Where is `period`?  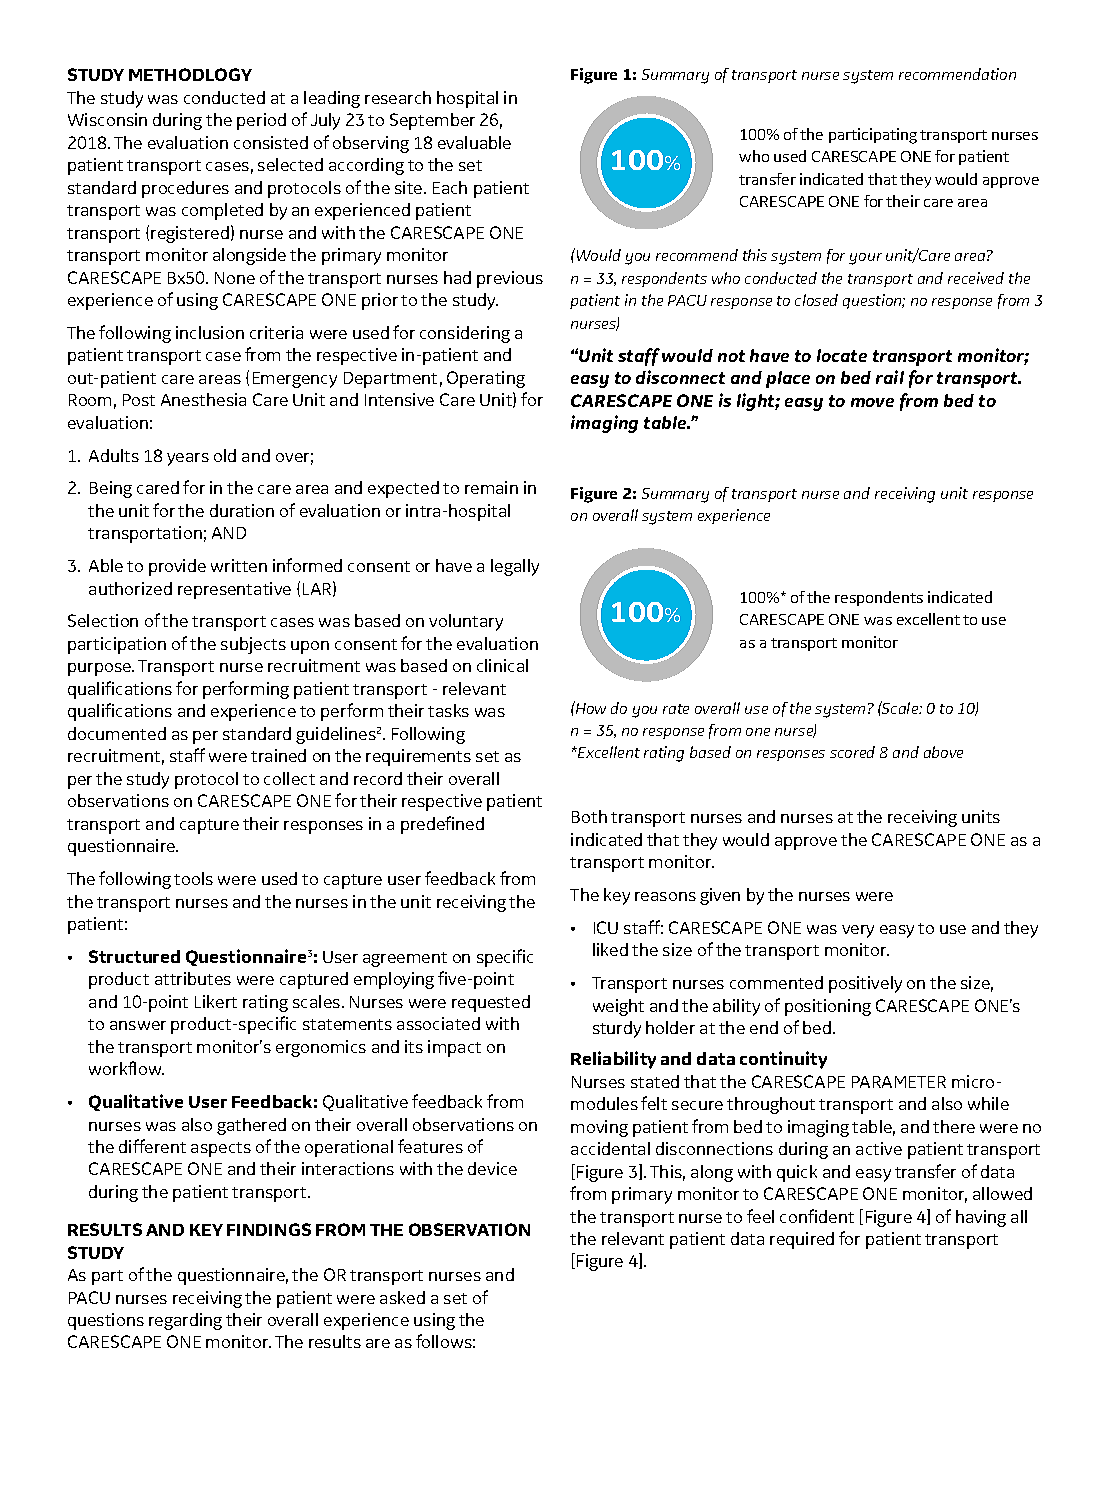
period is located at coordinates (261, 121).
